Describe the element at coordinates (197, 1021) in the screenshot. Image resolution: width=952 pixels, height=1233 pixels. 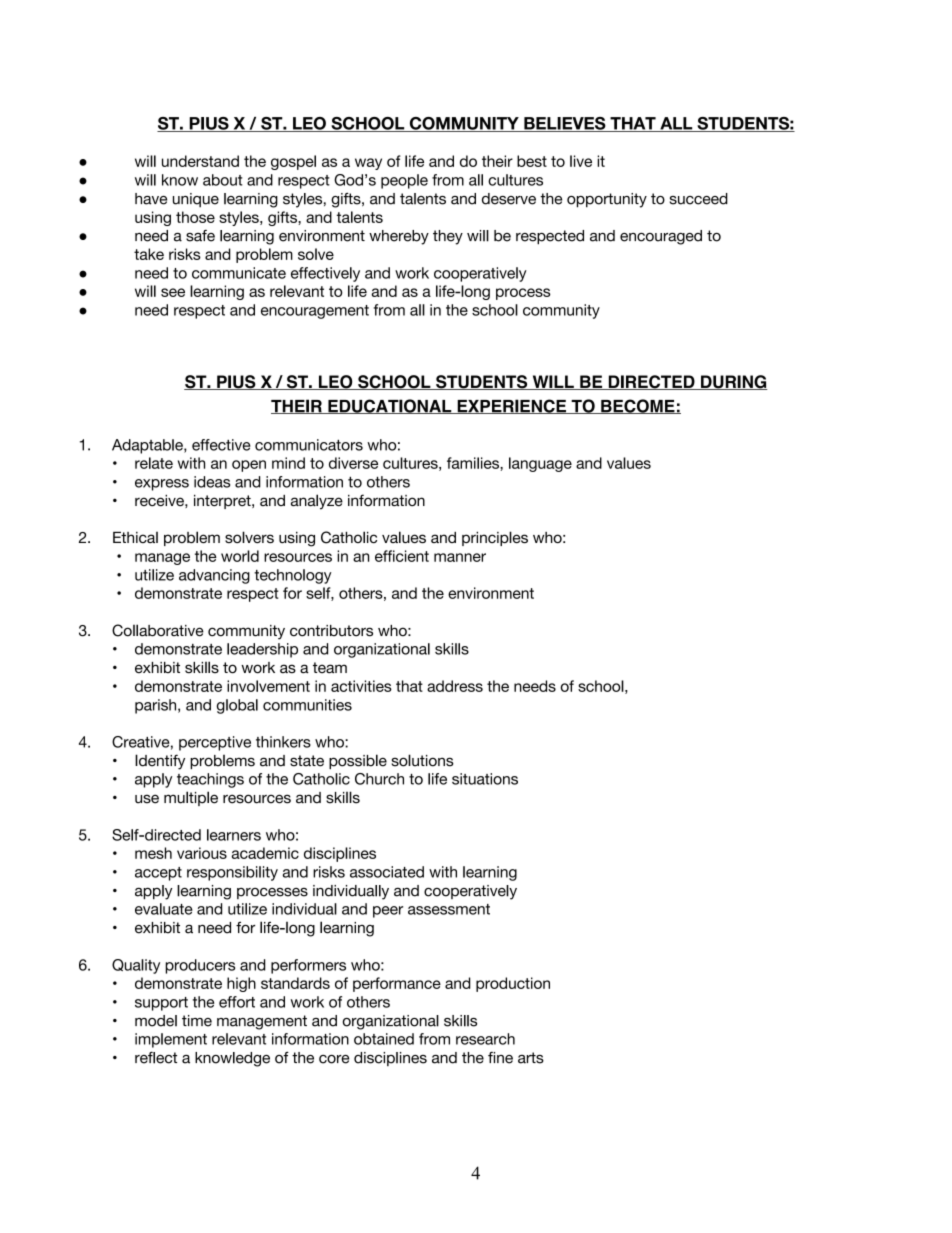
I see `time` at that location.
